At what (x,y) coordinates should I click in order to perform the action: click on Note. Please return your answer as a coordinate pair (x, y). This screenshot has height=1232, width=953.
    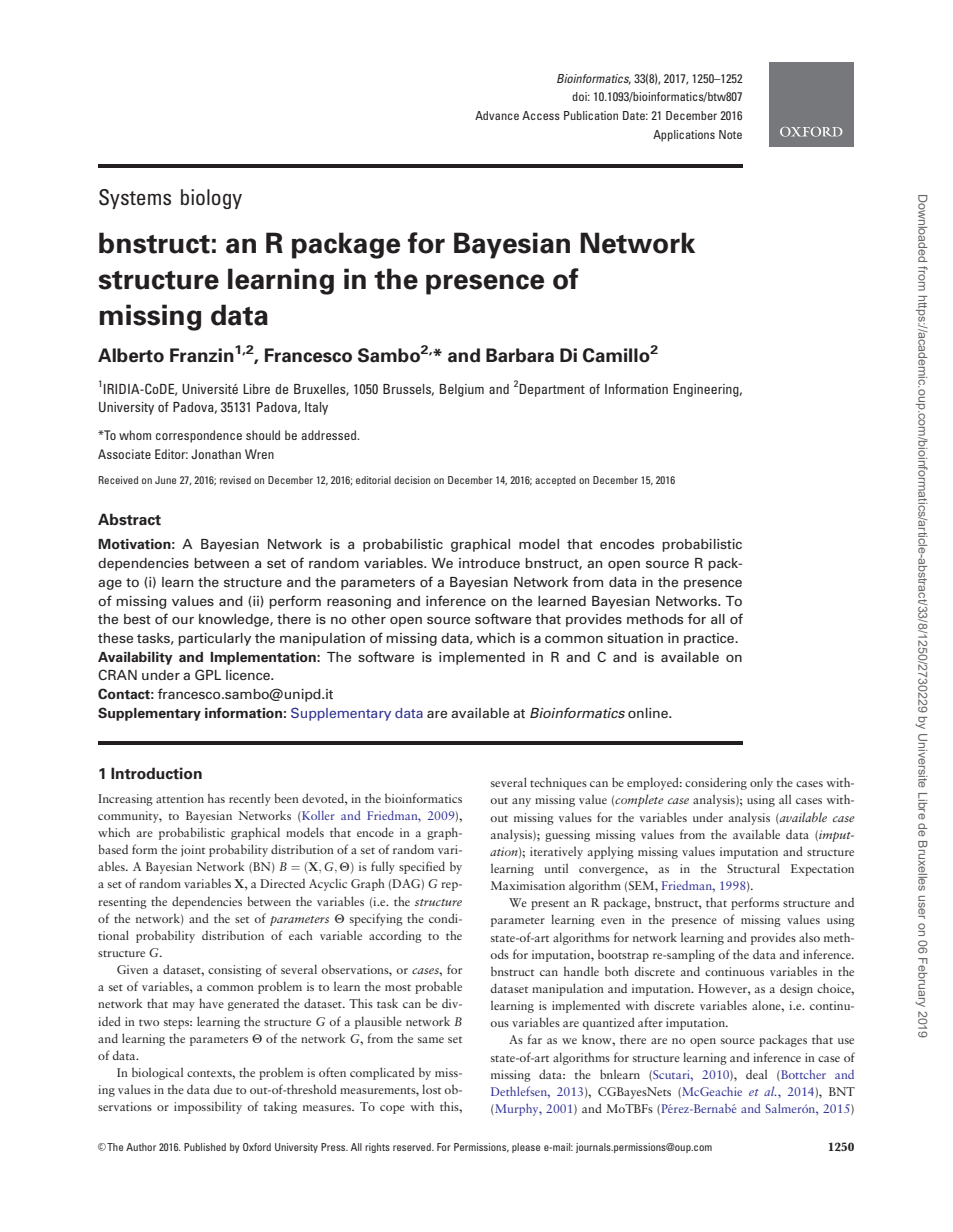
    Looking at the image, I should click on (730, 134).
